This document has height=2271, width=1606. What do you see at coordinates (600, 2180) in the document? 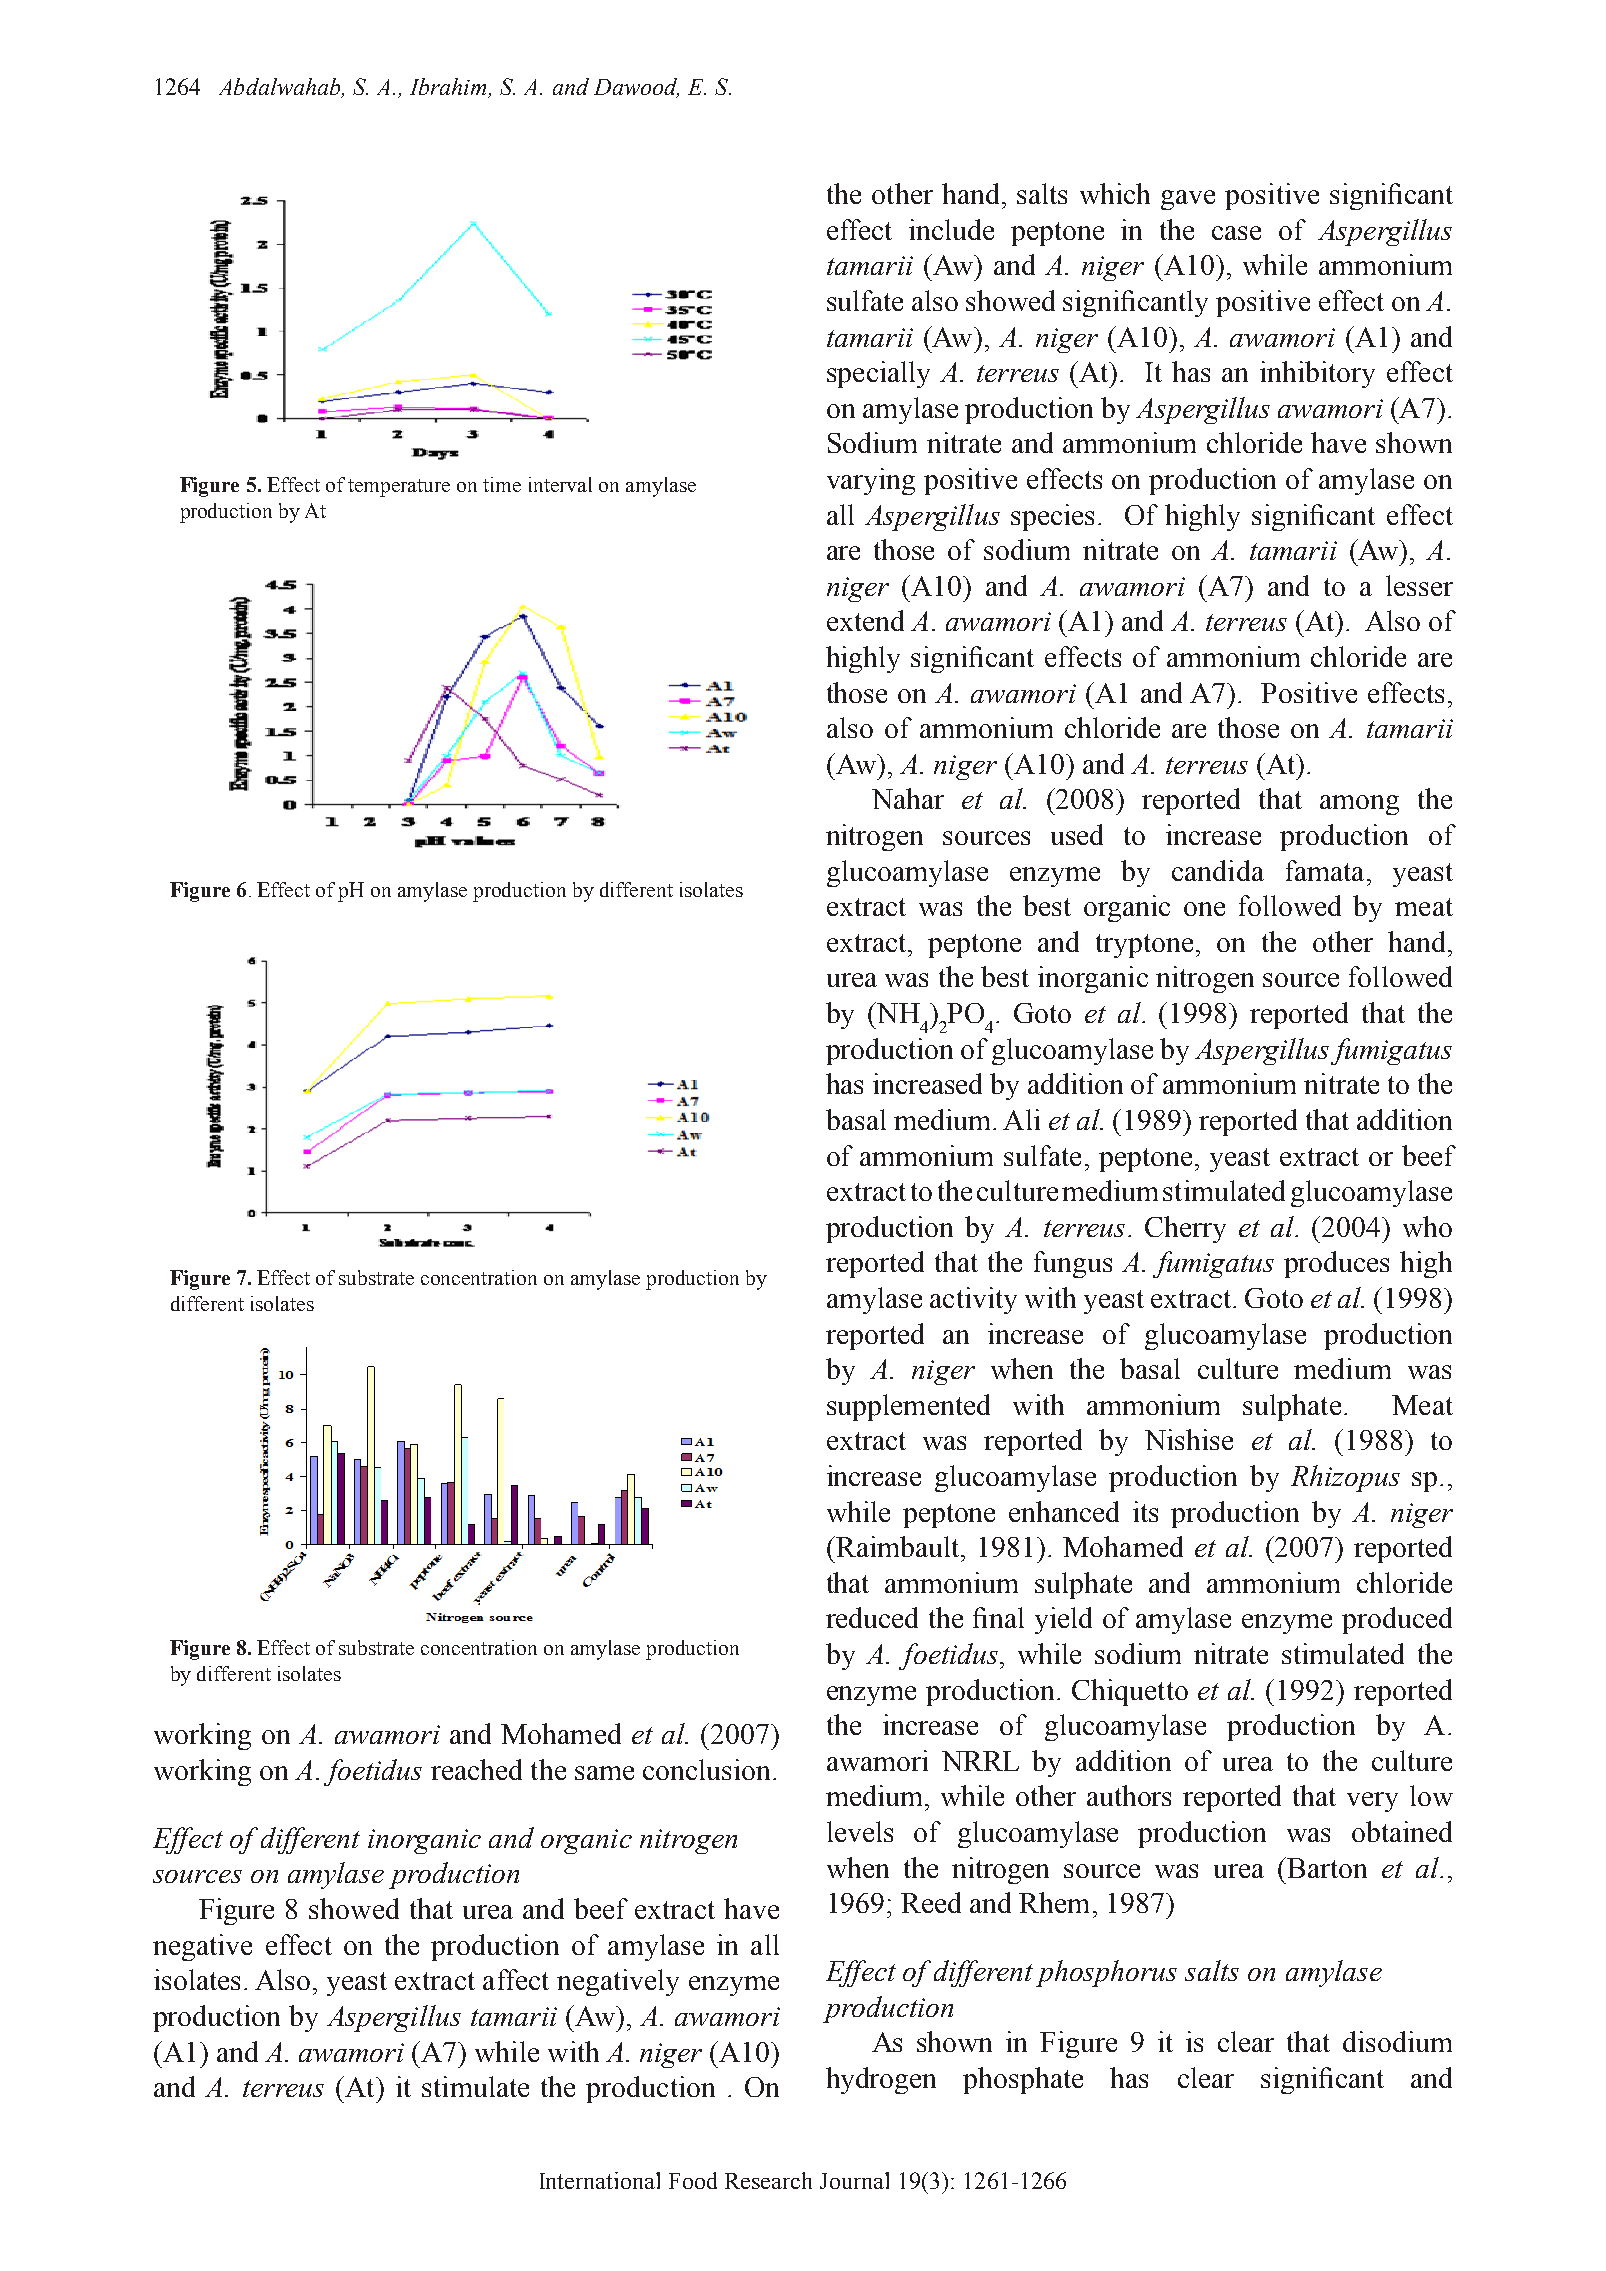
I see `International` at bounding box center [600, 2180].
